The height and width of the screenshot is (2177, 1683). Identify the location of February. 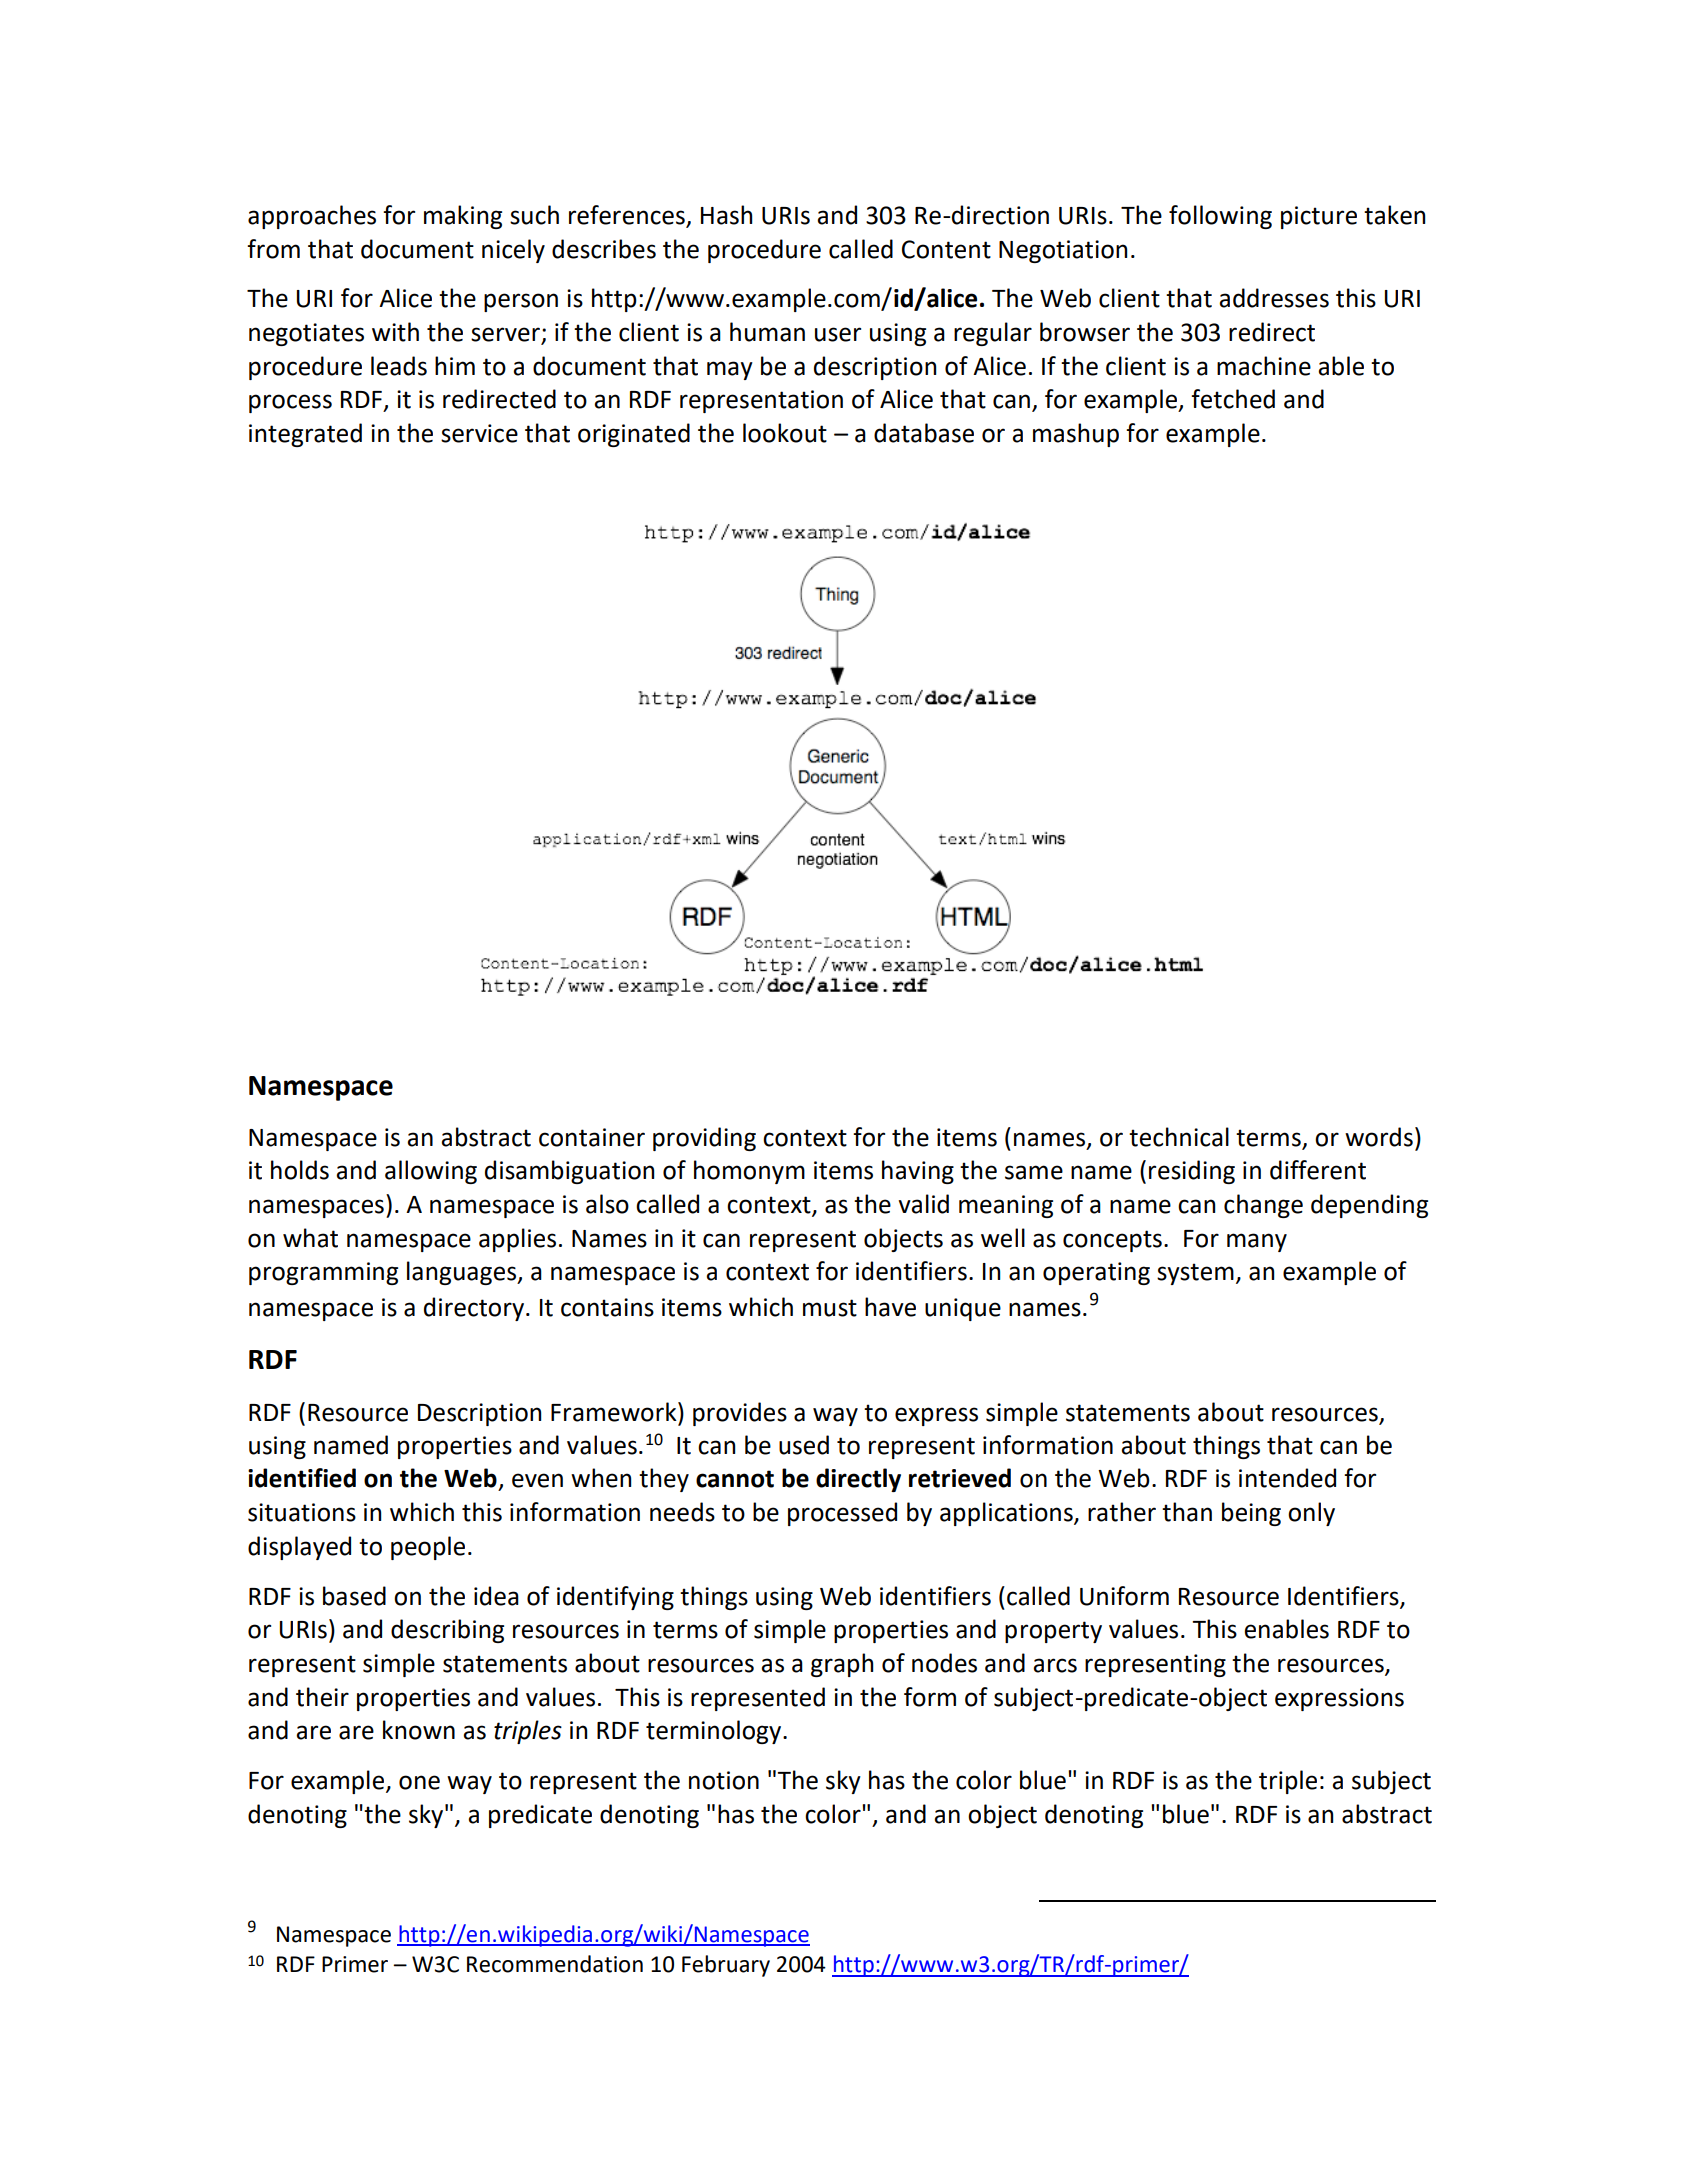
(726, 1966).
